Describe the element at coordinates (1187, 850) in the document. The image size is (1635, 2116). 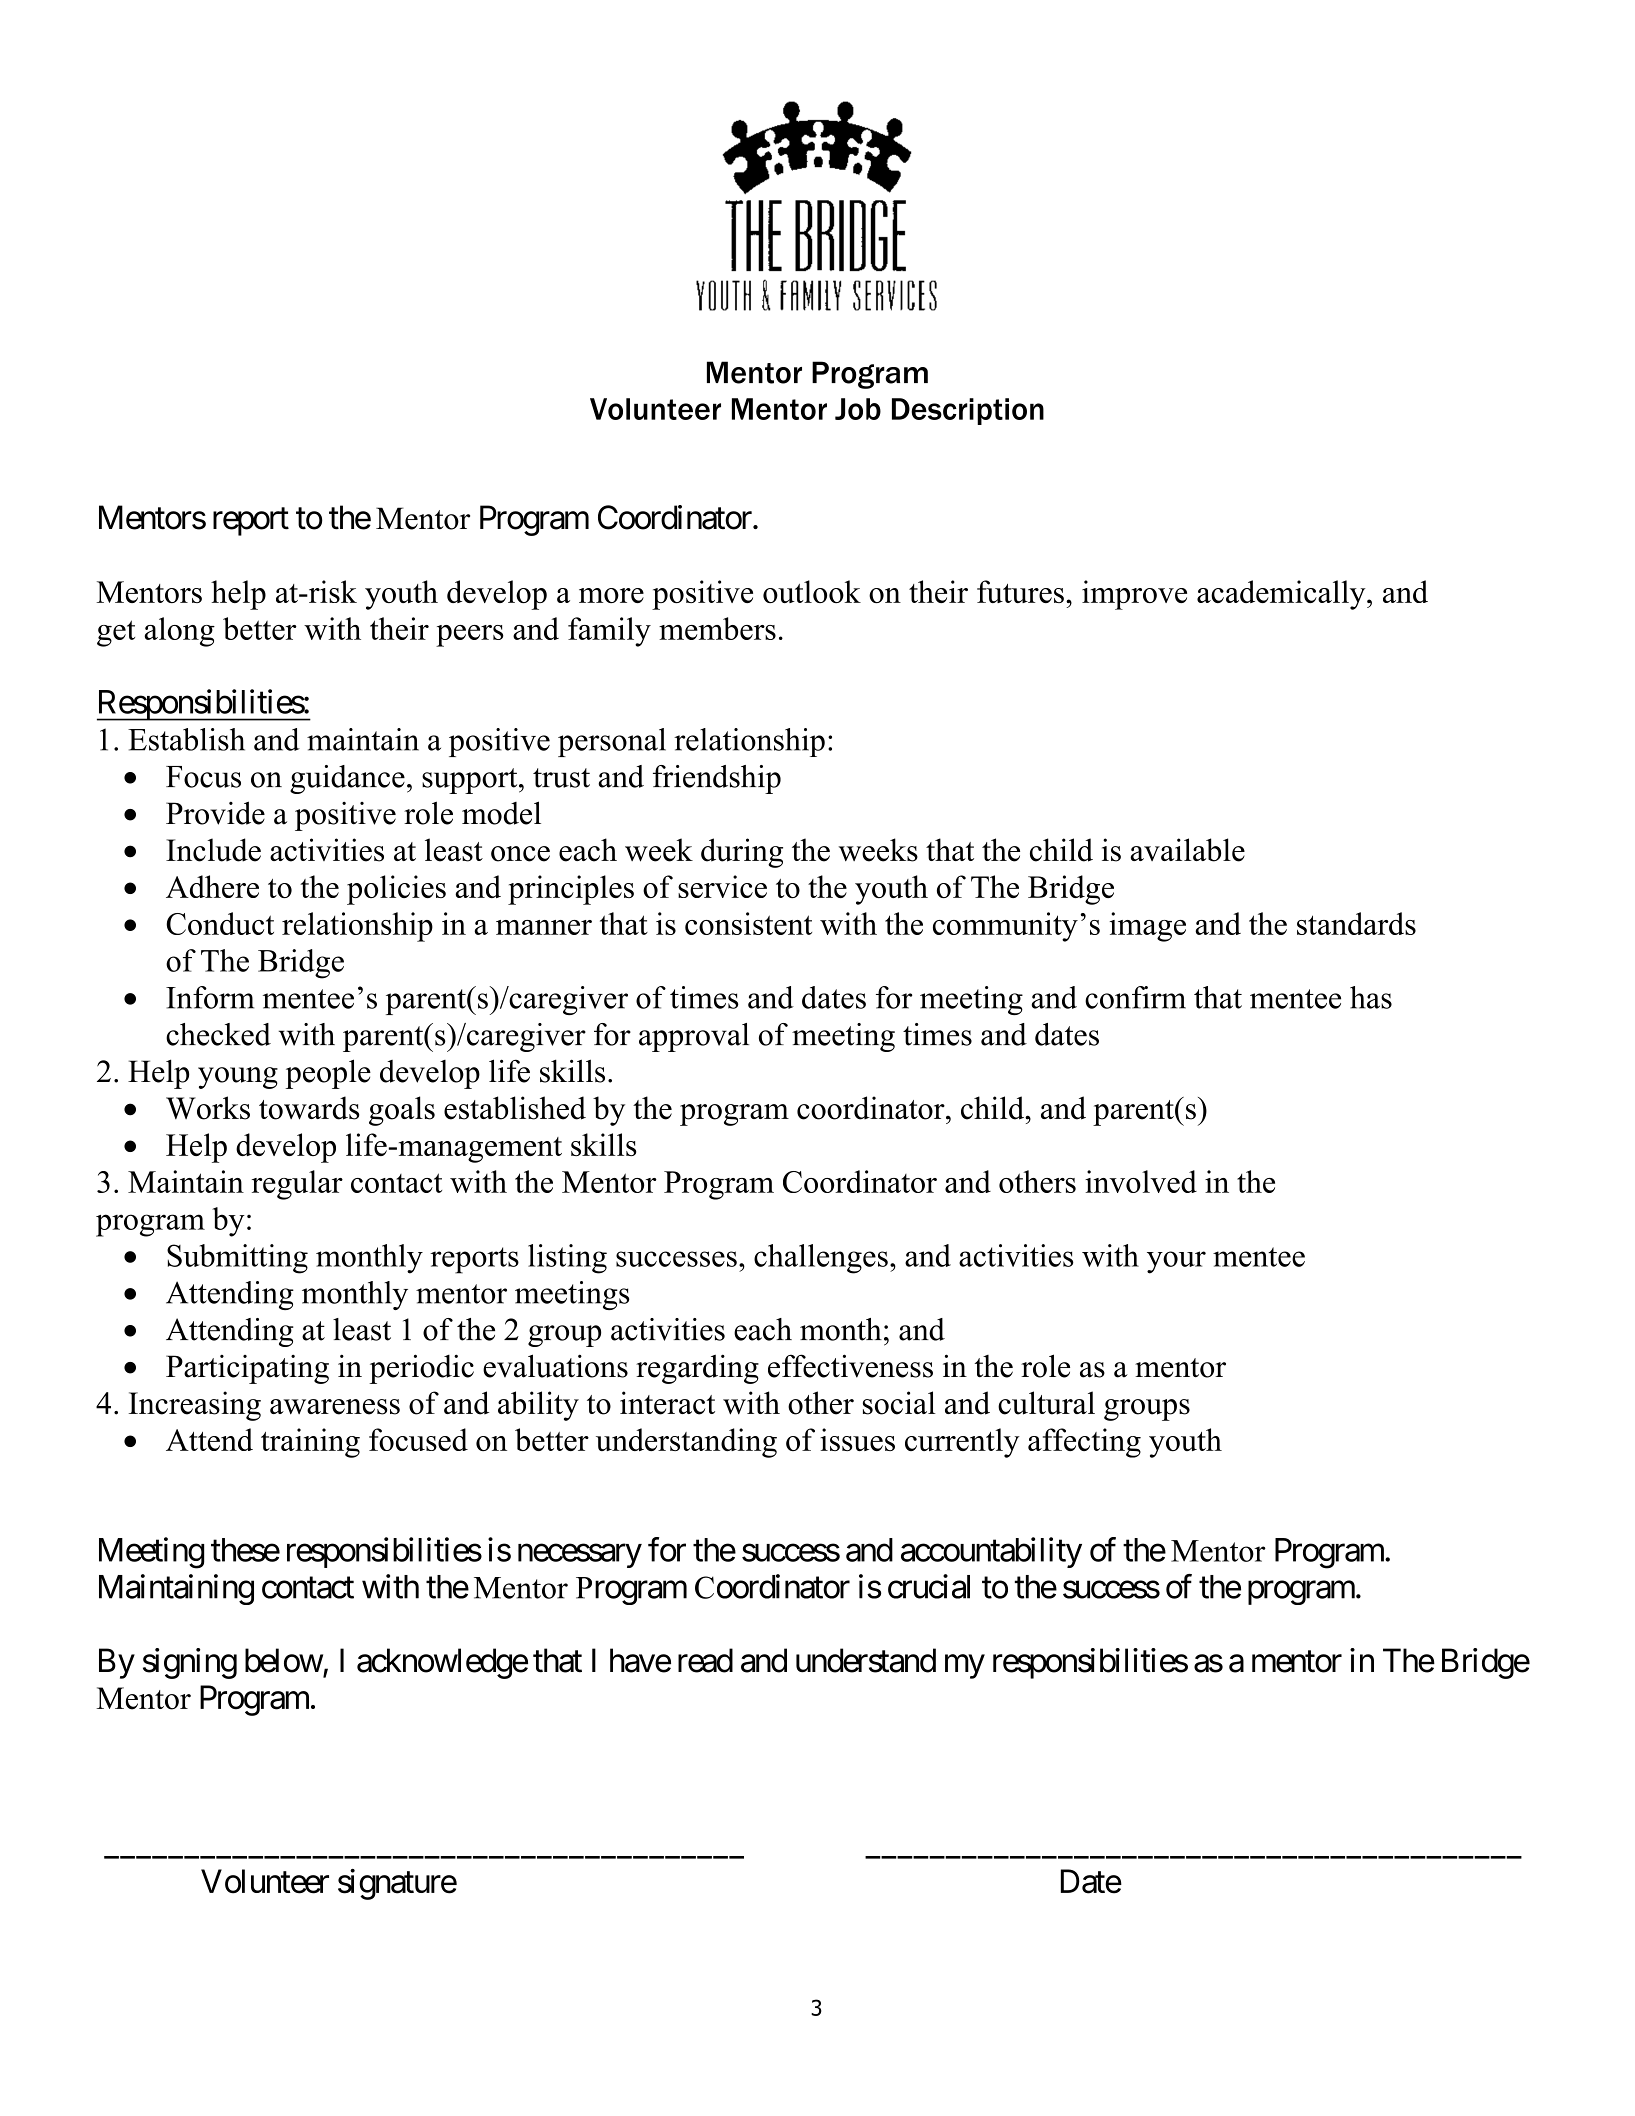
I see `available` at that location.
